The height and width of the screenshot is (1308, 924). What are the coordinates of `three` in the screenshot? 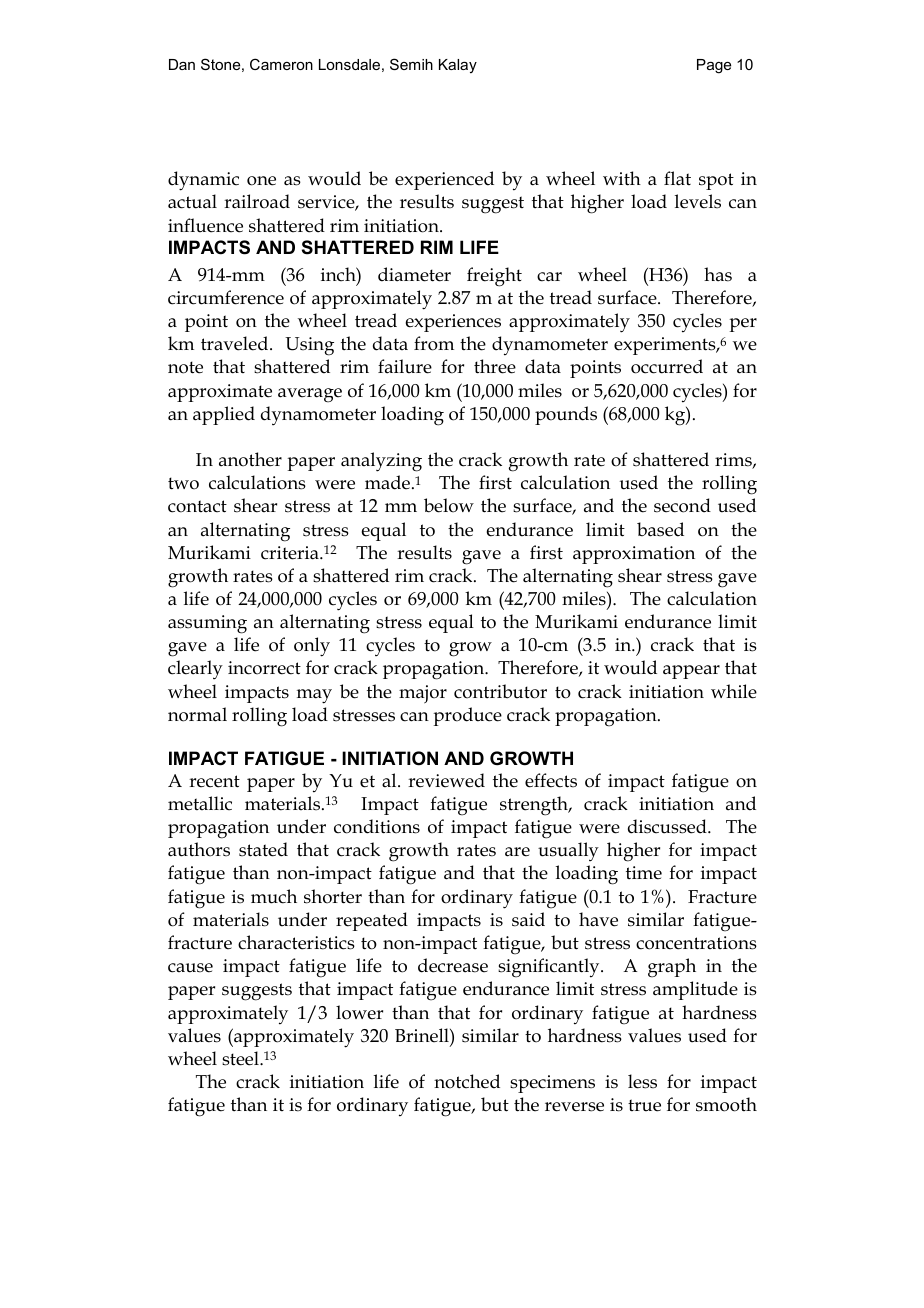 It's located at (495, 366).
